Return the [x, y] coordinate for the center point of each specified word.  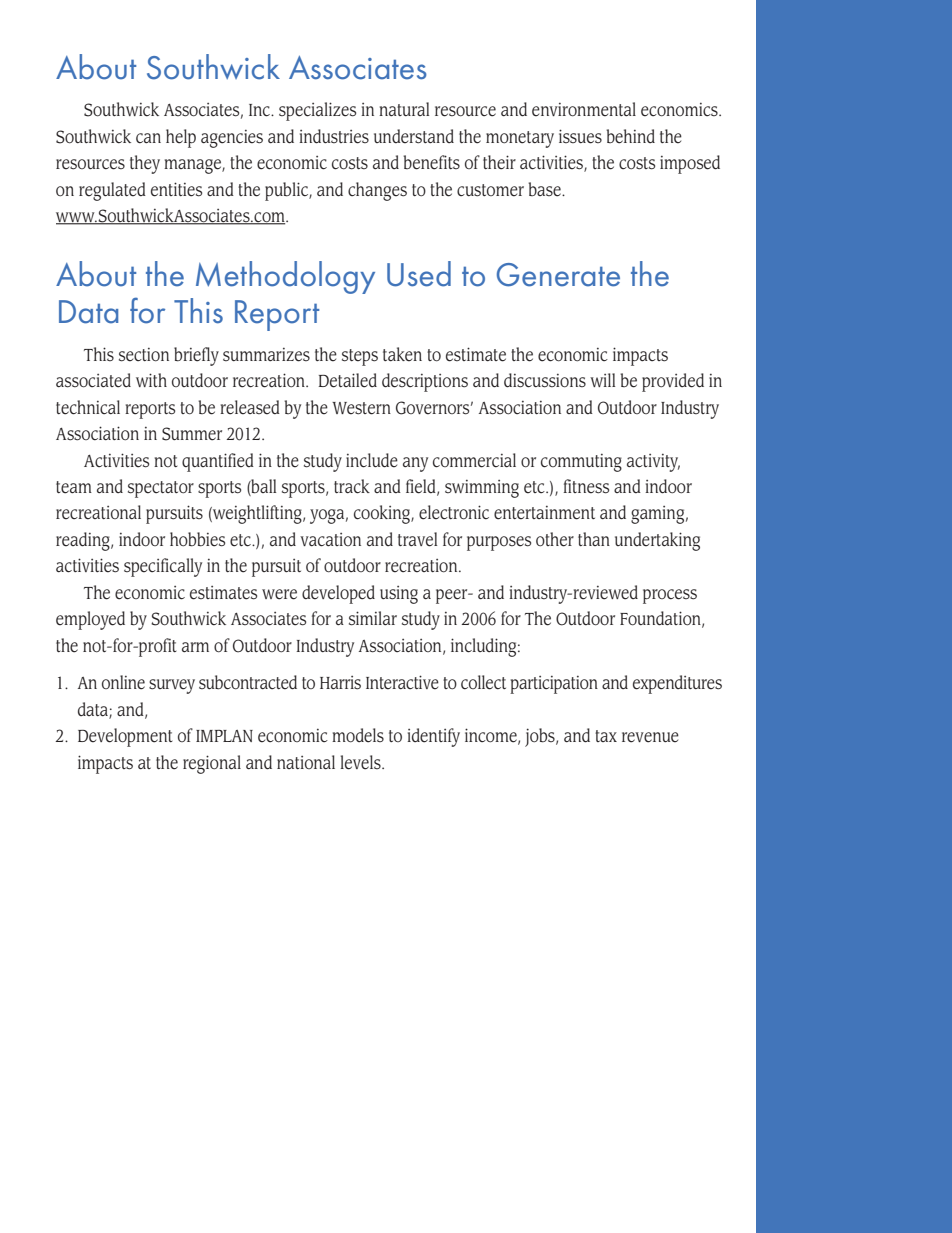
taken [402, 354]
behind [630, 136]
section [144, 355]
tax [606, 736]
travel [417, 539]
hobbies [197, 539]
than [594, 539]
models [358, 735]
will [602, 380]
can [148, 138]
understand [414, 136]
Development [125, 737]
